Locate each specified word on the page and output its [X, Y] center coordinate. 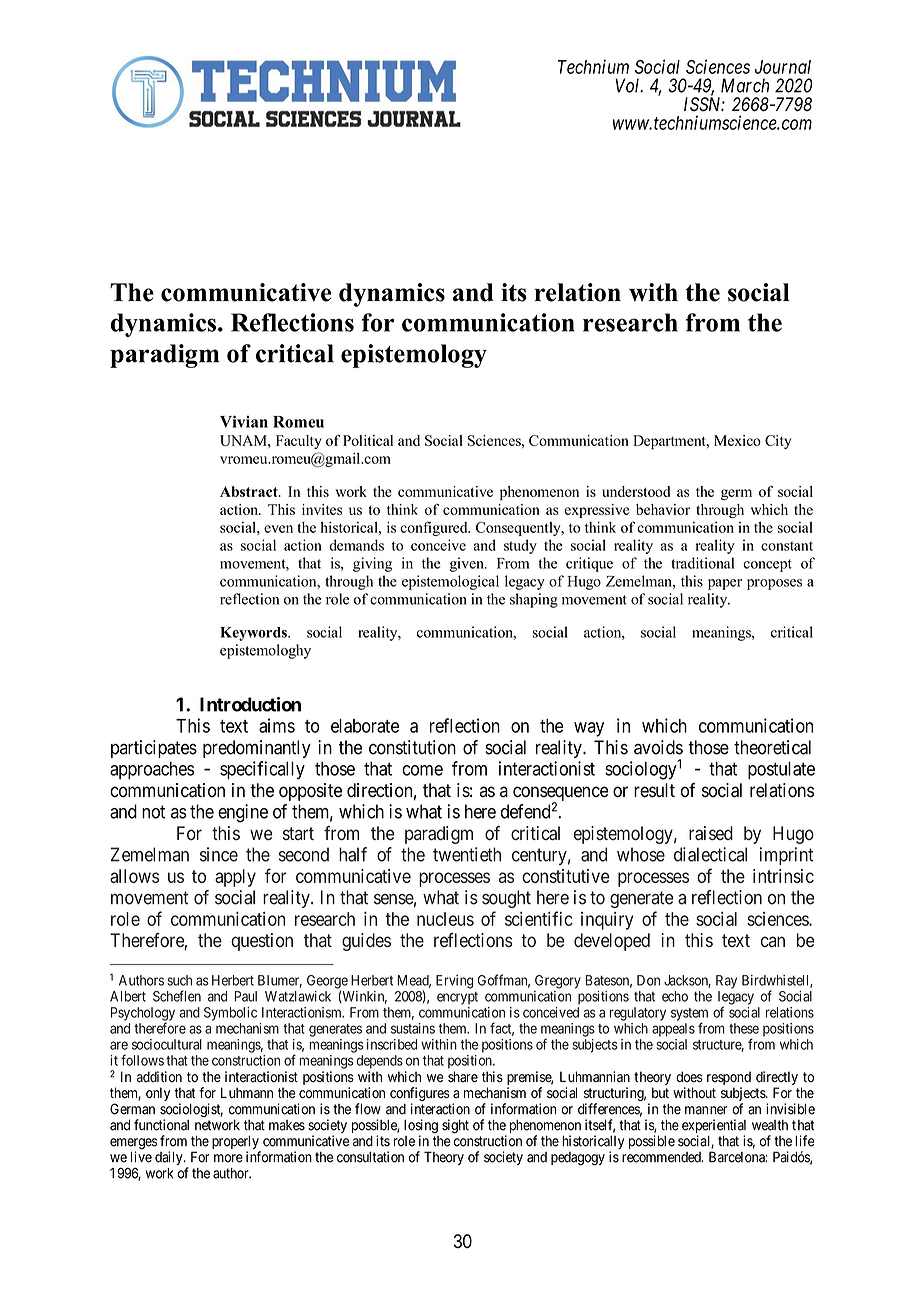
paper [725, 584]
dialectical [710, 854]
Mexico [737, 440]
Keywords [254, 634]
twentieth [467, 854]
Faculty [299, 442]
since [219, 854]
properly [236, 1143]
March [745, 85]
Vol [629, 85]
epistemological [450, 582]
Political [368, 440]
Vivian [244, 421]
